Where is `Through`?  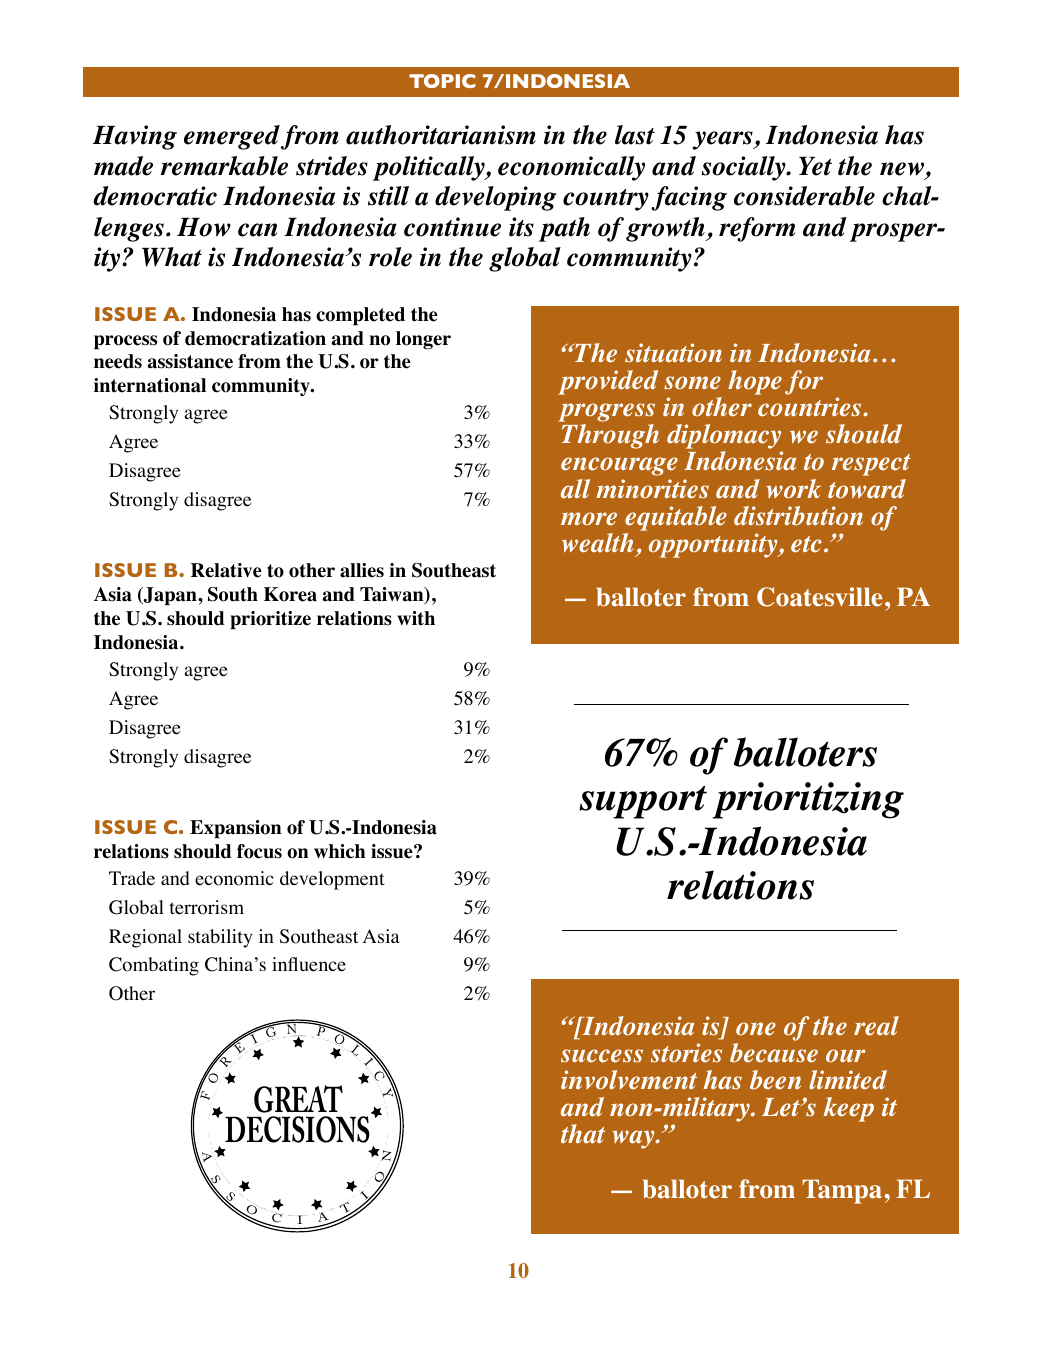 Through is located at coordinates (610, 436).
